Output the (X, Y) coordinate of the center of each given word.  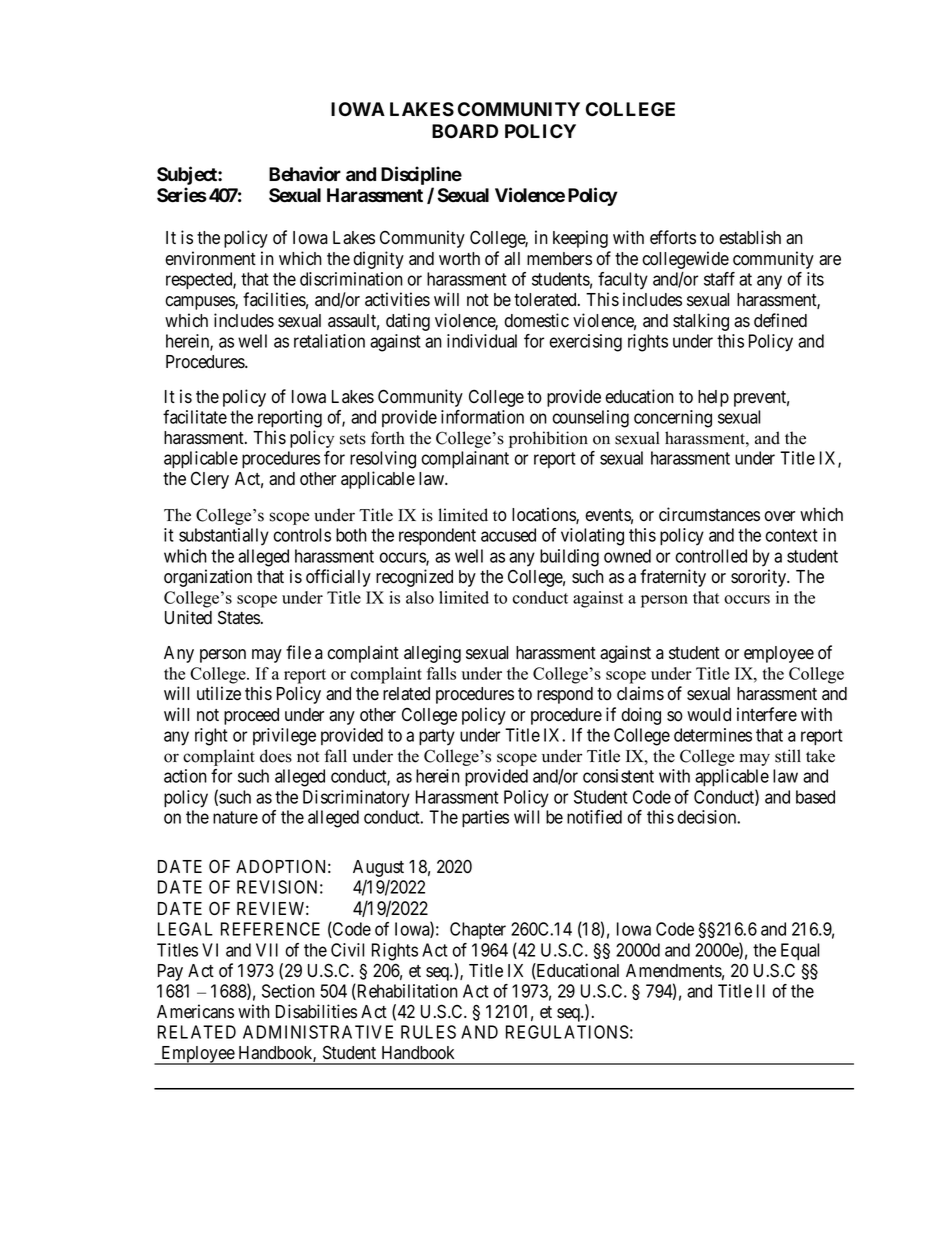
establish (750, 237)
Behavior (305, 174)
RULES (428, 1032)
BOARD (465, 131)
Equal (800, 951)
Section (288, 991)
